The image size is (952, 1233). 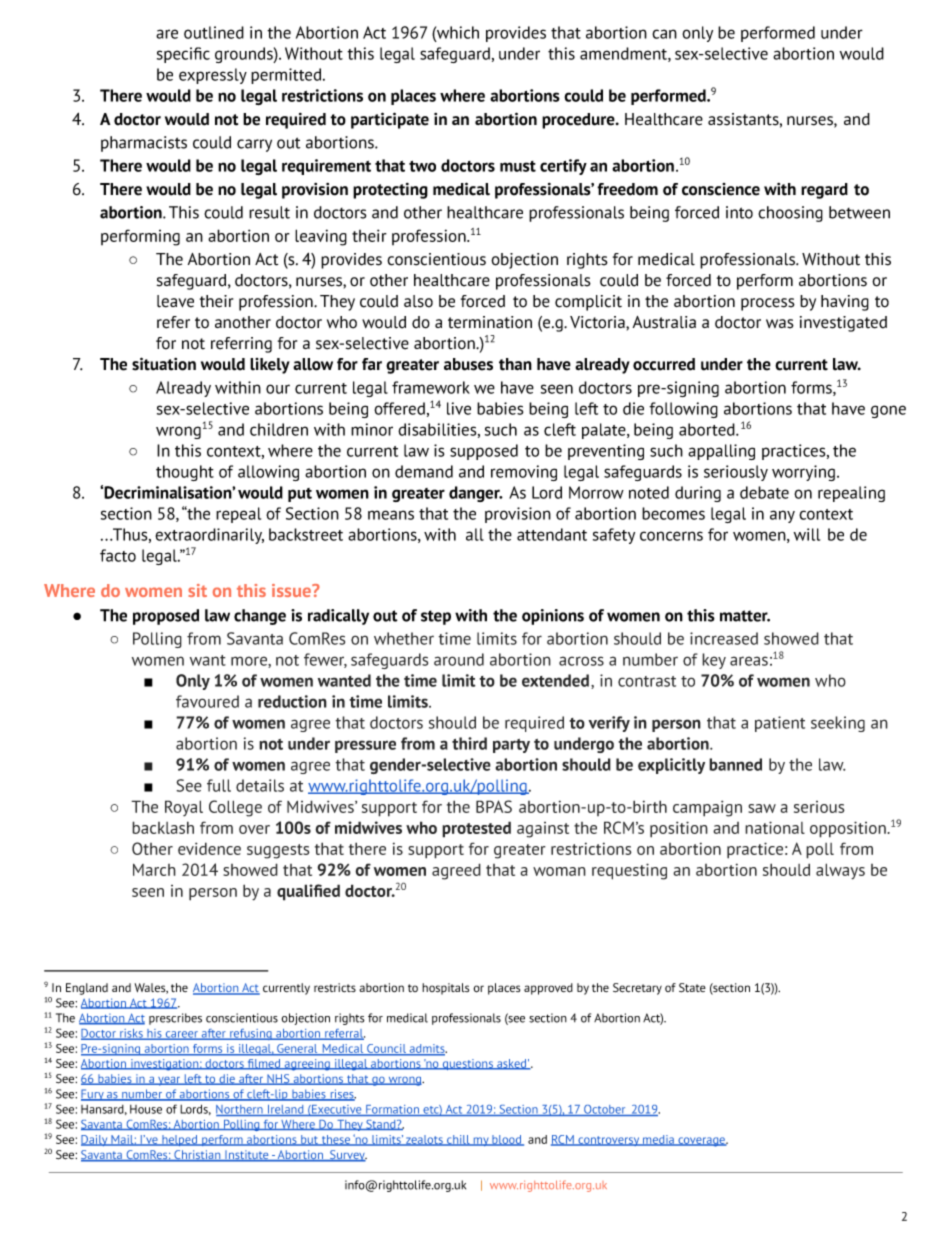 I want to click on procedure, so click(x=579, y=121).
